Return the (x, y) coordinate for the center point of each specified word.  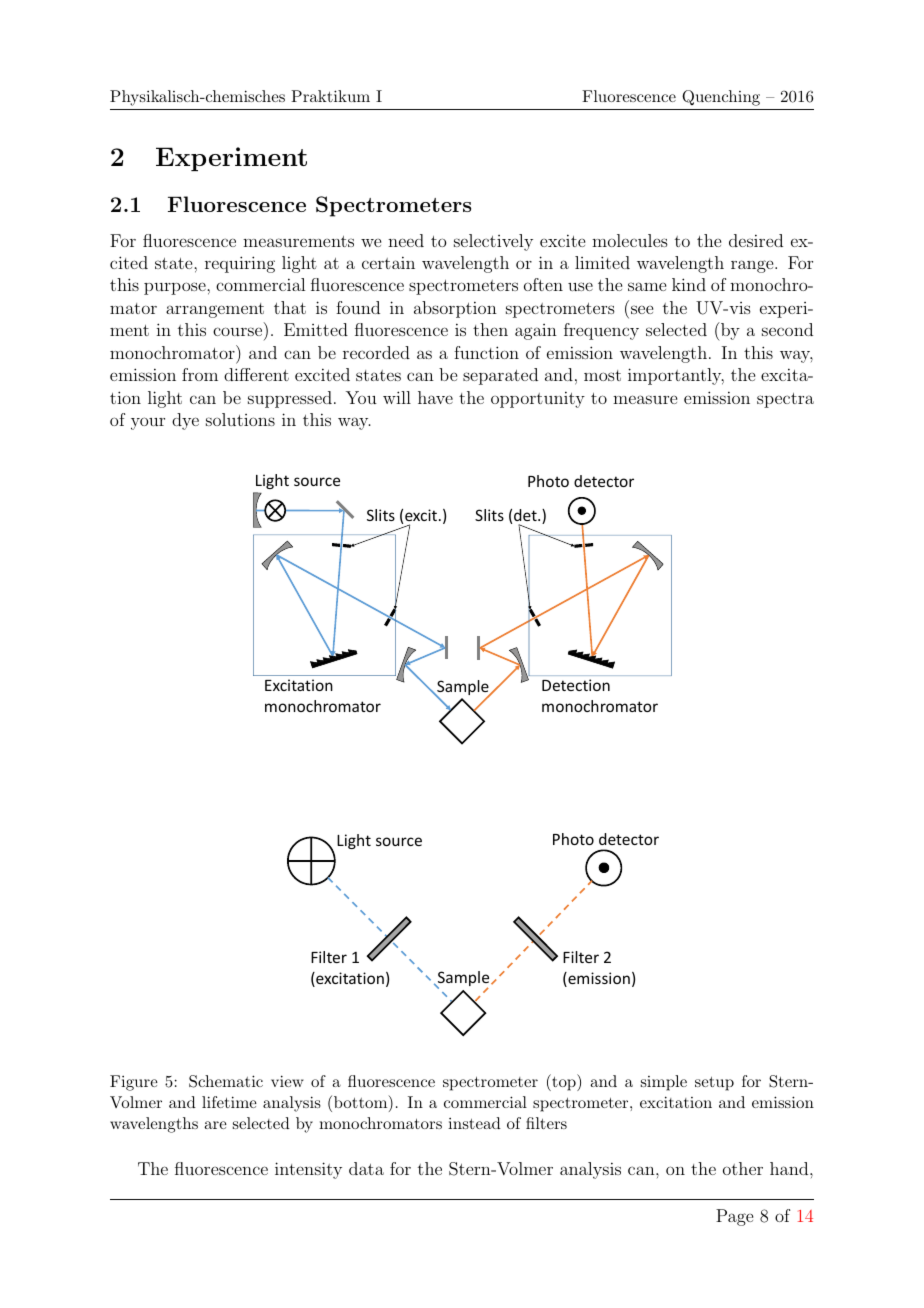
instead (474, 1123)
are (215, 1125)
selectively (493, 242)
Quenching (721, 98)
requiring (240, 264)
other (743, 1168)
